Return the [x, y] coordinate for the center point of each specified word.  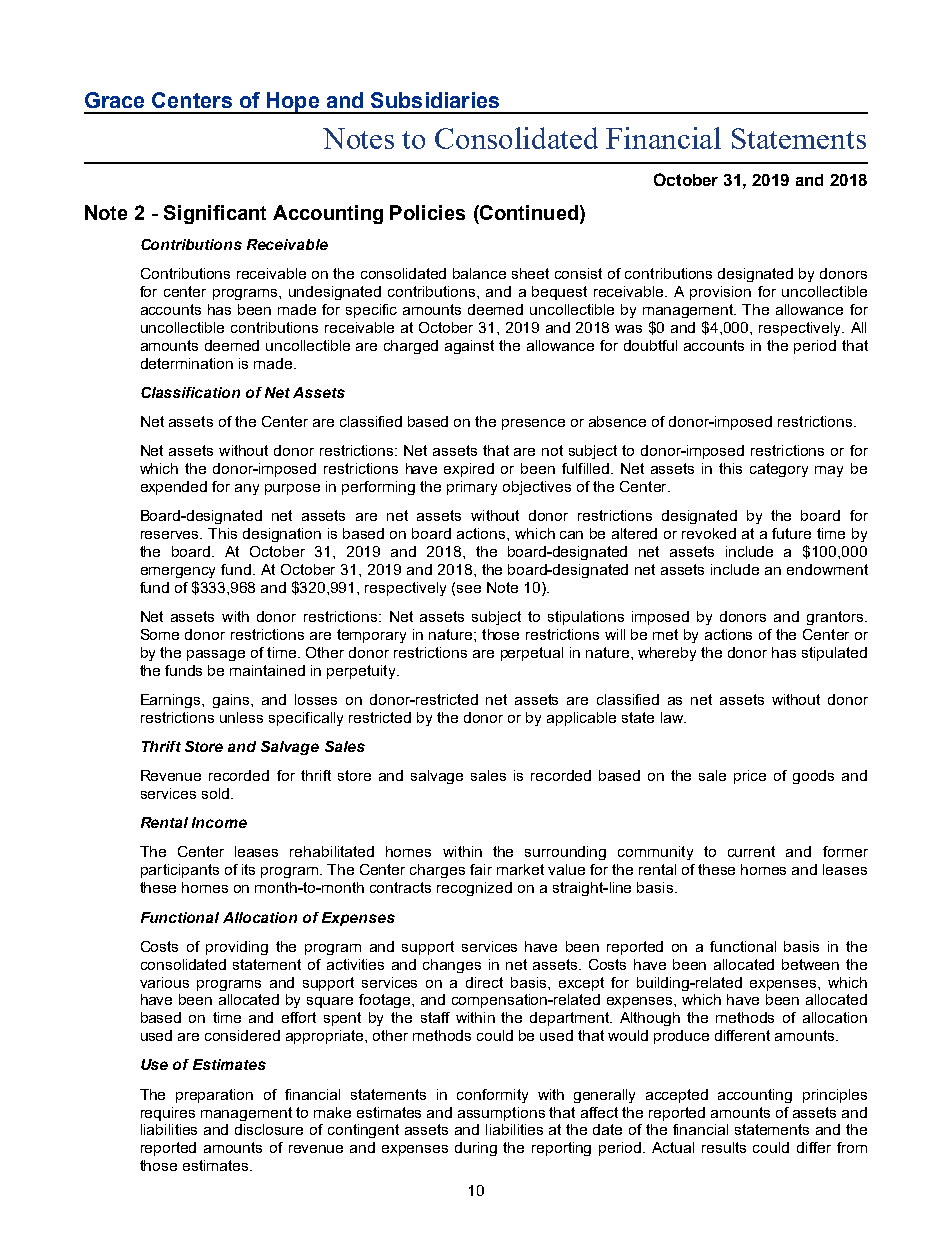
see [469, 589]
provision [720, 293]
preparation [214, 1096]
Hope [292, 103]
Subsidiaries [435, 100]
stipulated [834, 654]
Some [160, 634]
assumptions [501, 1114]
